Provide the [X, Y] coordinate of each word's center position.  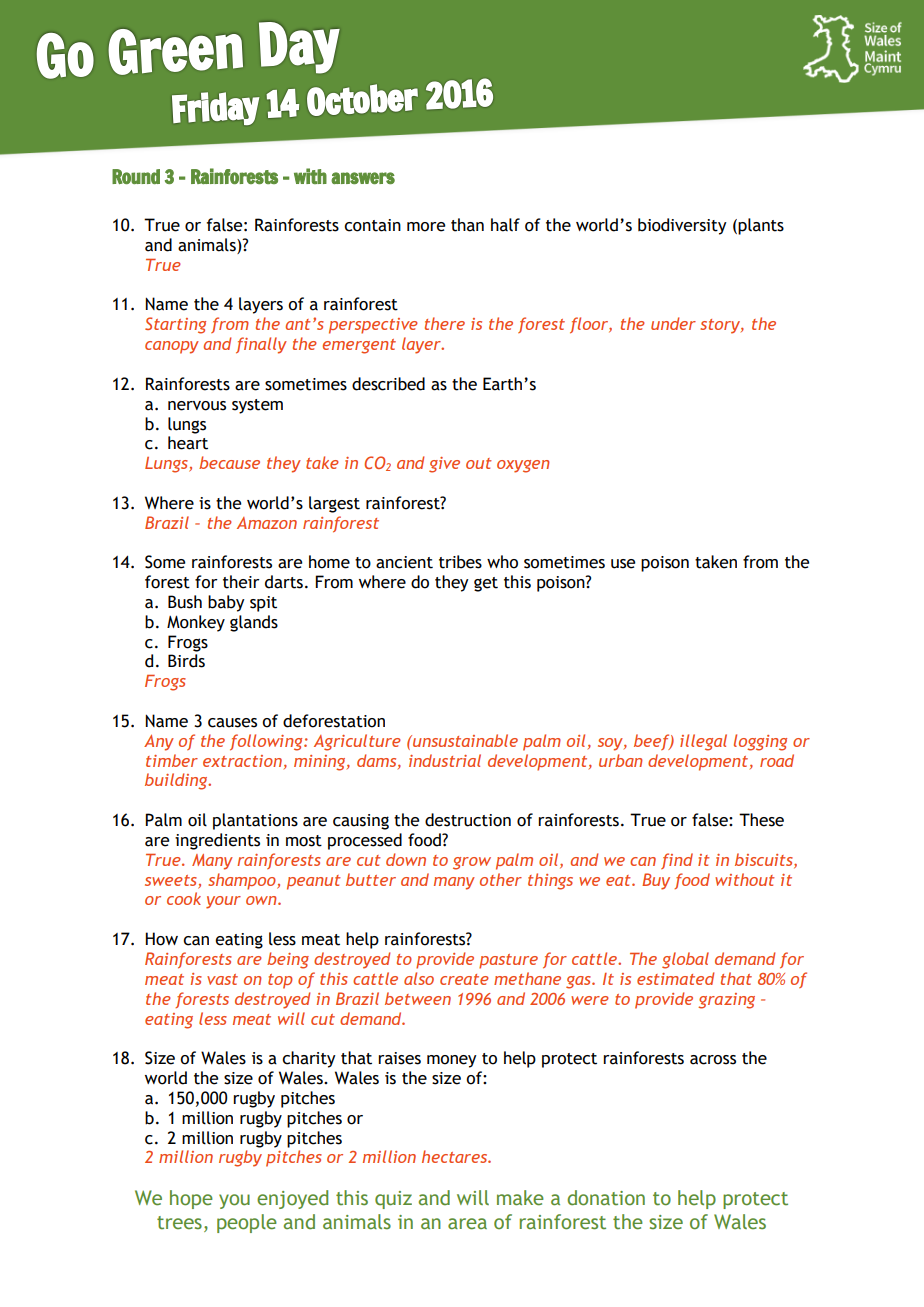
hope [191, 1199]
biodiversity [682, 226]
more [426, 227]
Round [136, 176]
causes [232, 723]
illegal [703, 742]
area [467, 1224]
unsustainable [464, 740]
